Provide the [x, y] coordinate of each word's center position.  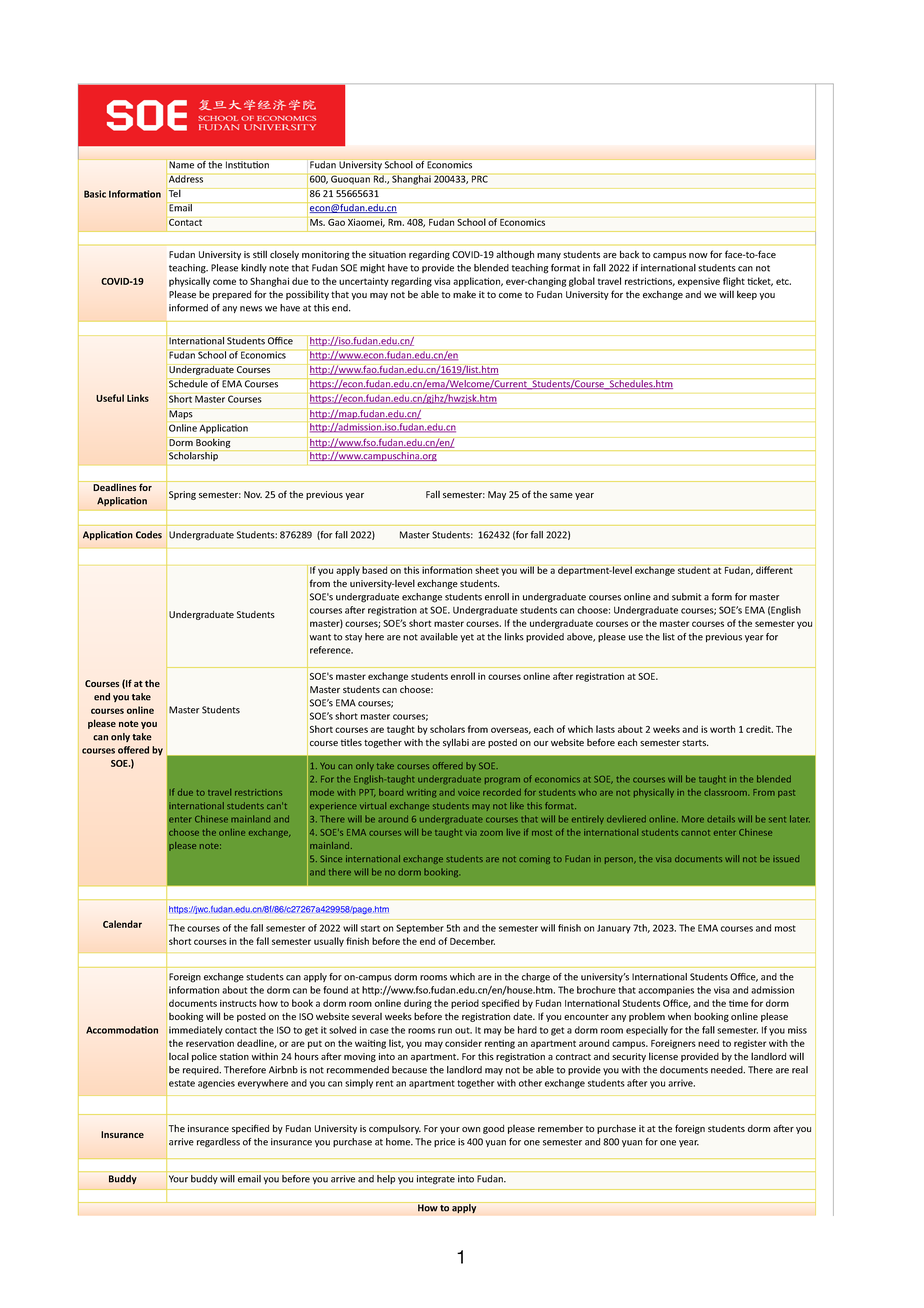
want [320, 637]
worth [722, 729]
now [698, 255]
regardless [218, 1143]
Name [181, 165]
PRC [480, 179]
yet [467, 638]
